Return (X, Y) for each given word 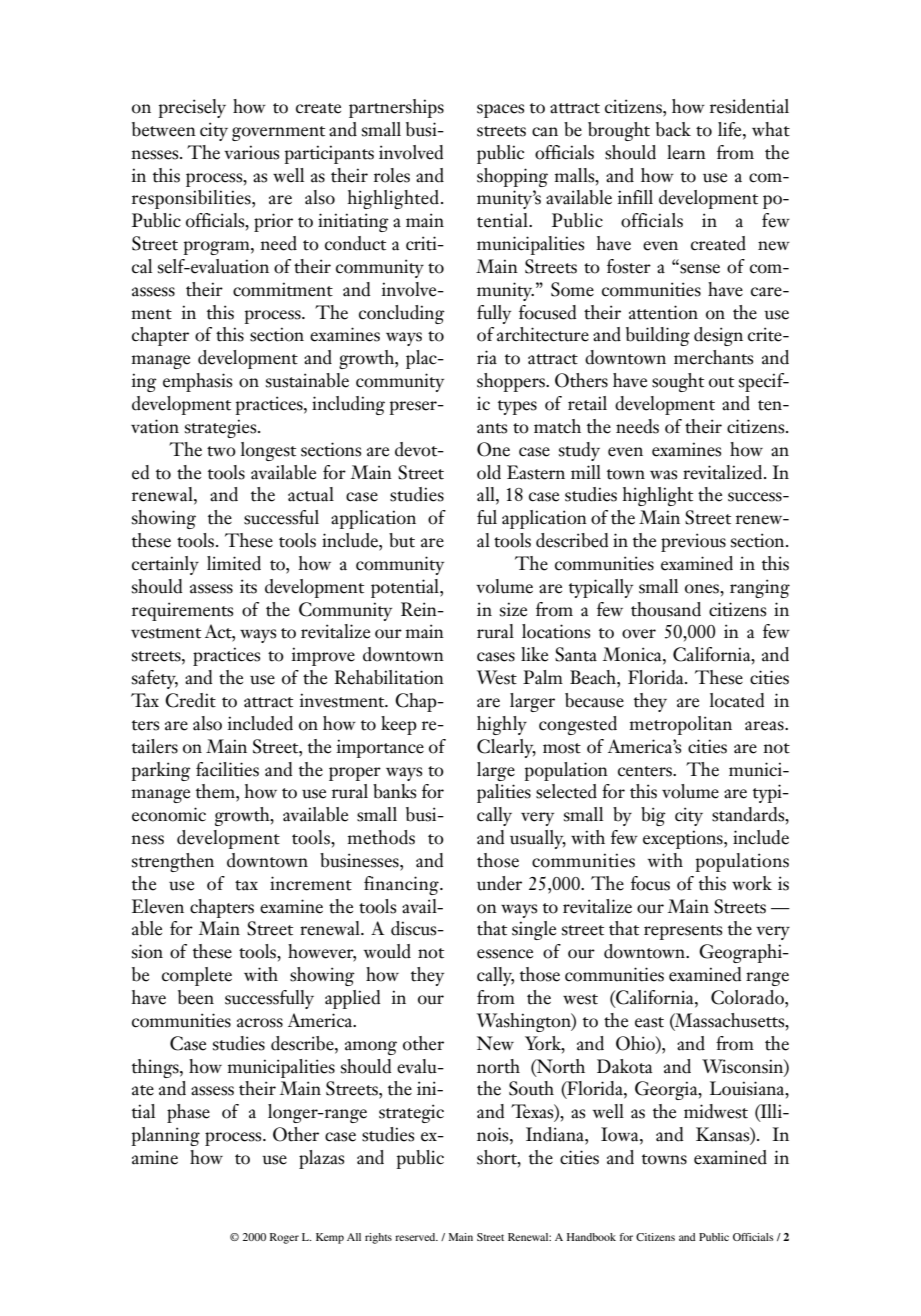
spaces (500, 111)
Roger (284, 1238)
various (251, 152)
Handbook (591, 1237)
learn (686, 152)
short (498, 1158)
